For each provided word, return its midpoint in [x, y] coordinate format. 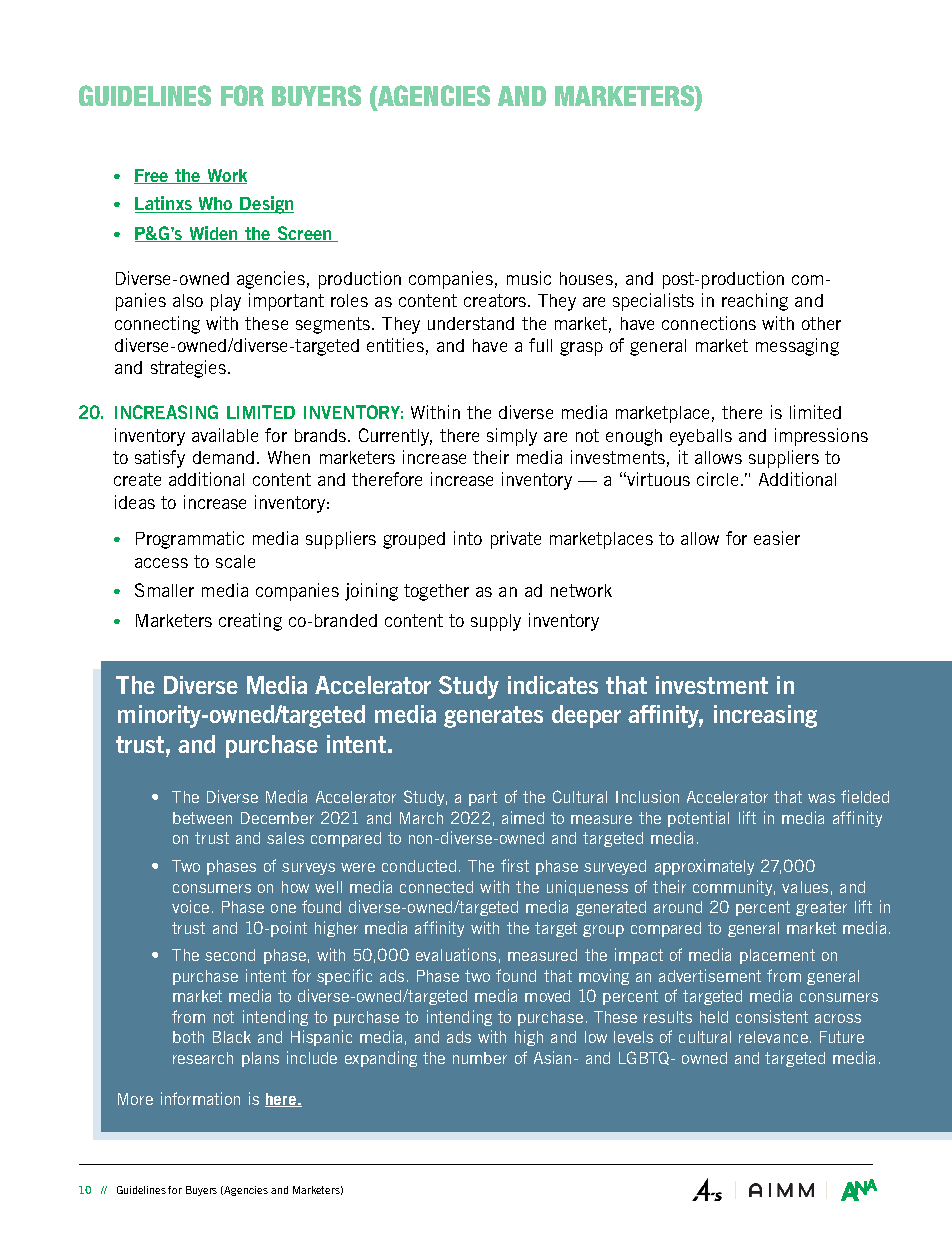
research [203, 1058]
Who [215, 205]
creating [250, 622]
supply [496, 622]
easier [777, 538]
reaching [755, 302]
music [529, 278]
